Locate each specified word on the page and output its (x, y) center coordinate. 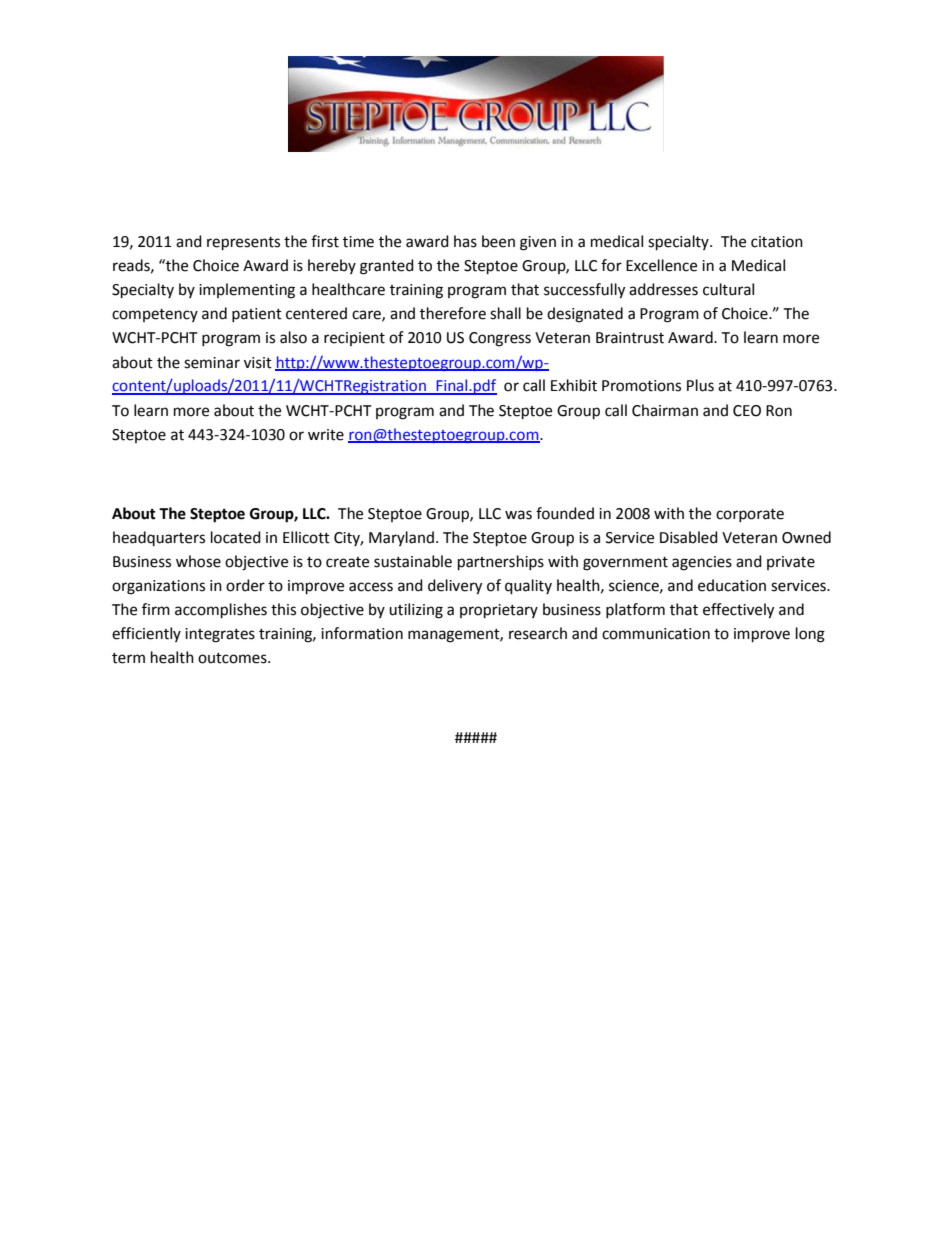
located (236, 537)
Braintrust (630, 338)
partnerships (501, 563)
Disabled (689, 537)
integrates (220, 635)
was (518, 515)
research (538, 633)
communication (656, 634)
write (326, 435)
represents (243, 244)
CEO (747, 411)
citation (777, 242)
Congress (500, 339)
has (465, 241)
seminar (212, 363)
